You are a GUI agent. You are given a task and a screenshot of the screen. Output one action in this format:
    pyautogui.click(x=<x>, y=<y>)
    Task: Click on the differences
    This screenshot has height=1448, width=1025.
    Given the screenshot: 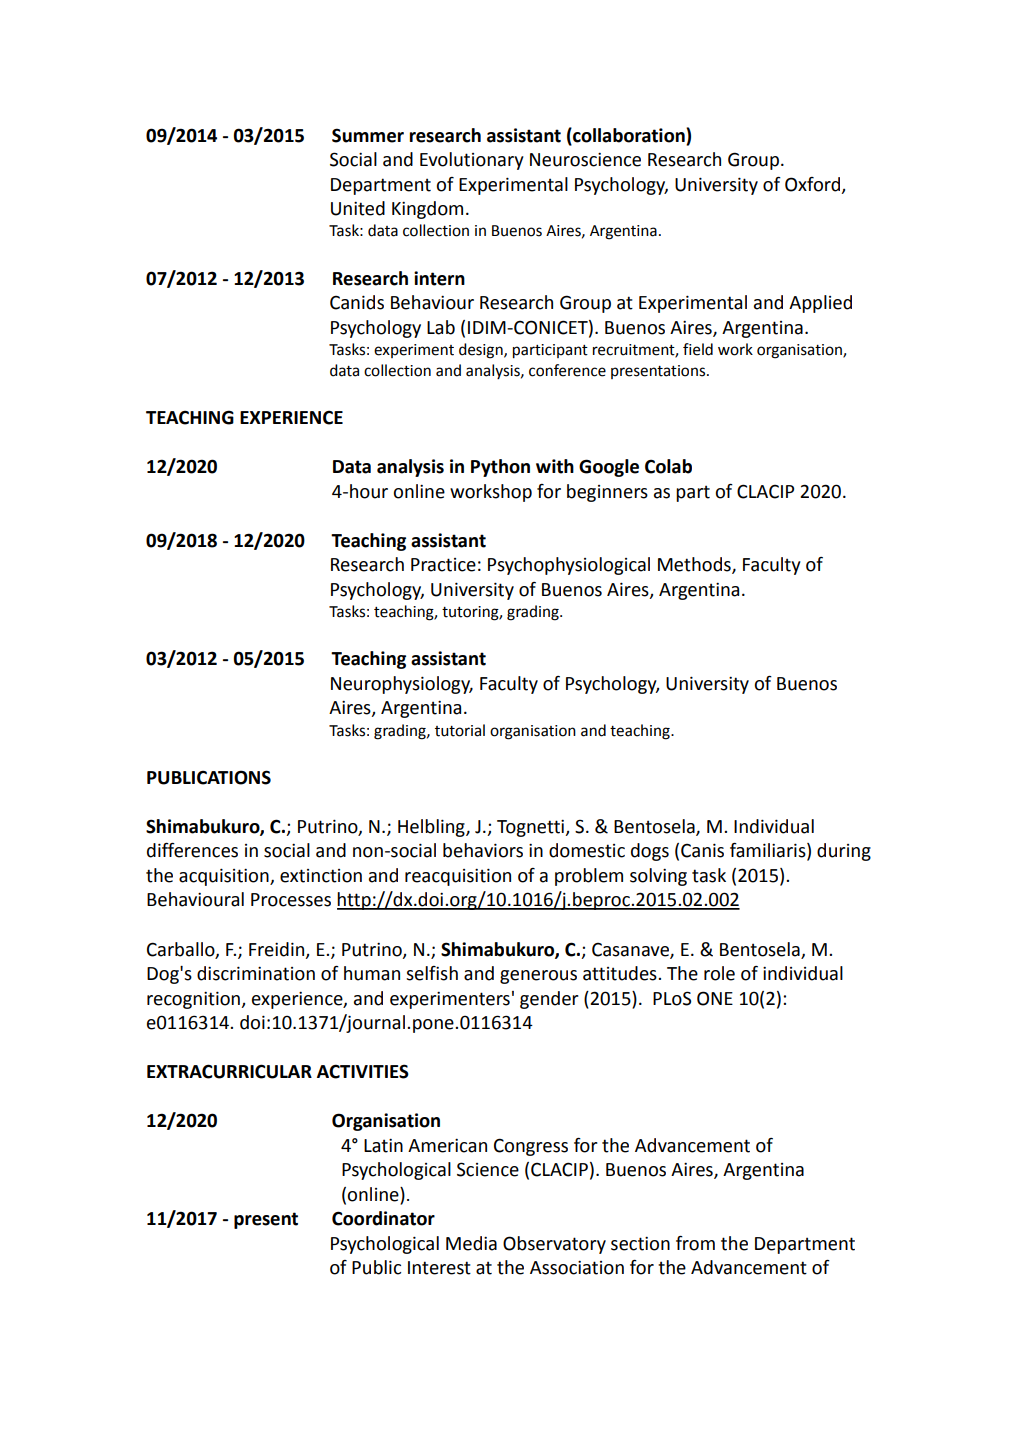 What is the action you would take?
    pyautogui.click(x=192, y=850)
